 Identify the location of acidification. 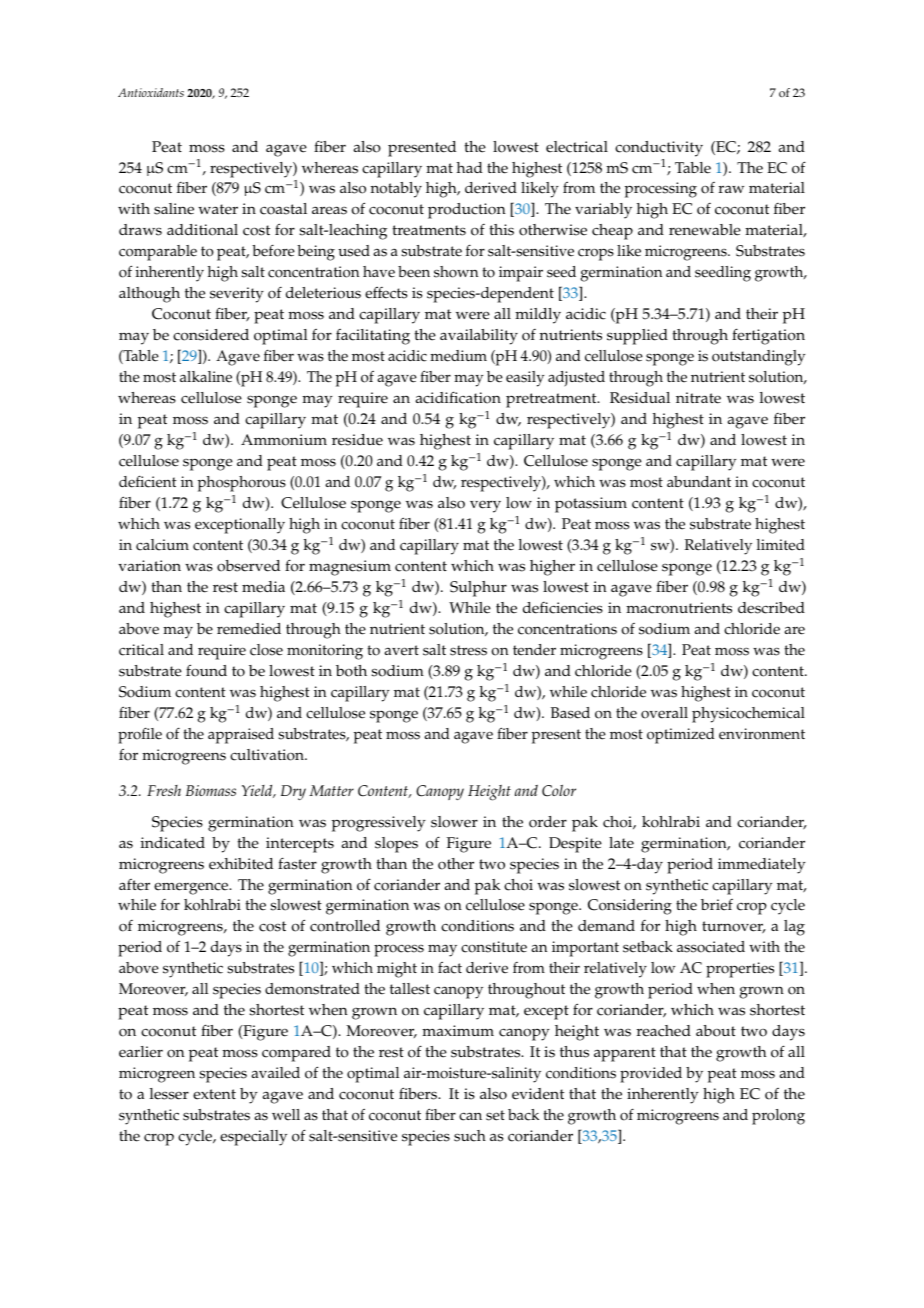
(458, 397).
